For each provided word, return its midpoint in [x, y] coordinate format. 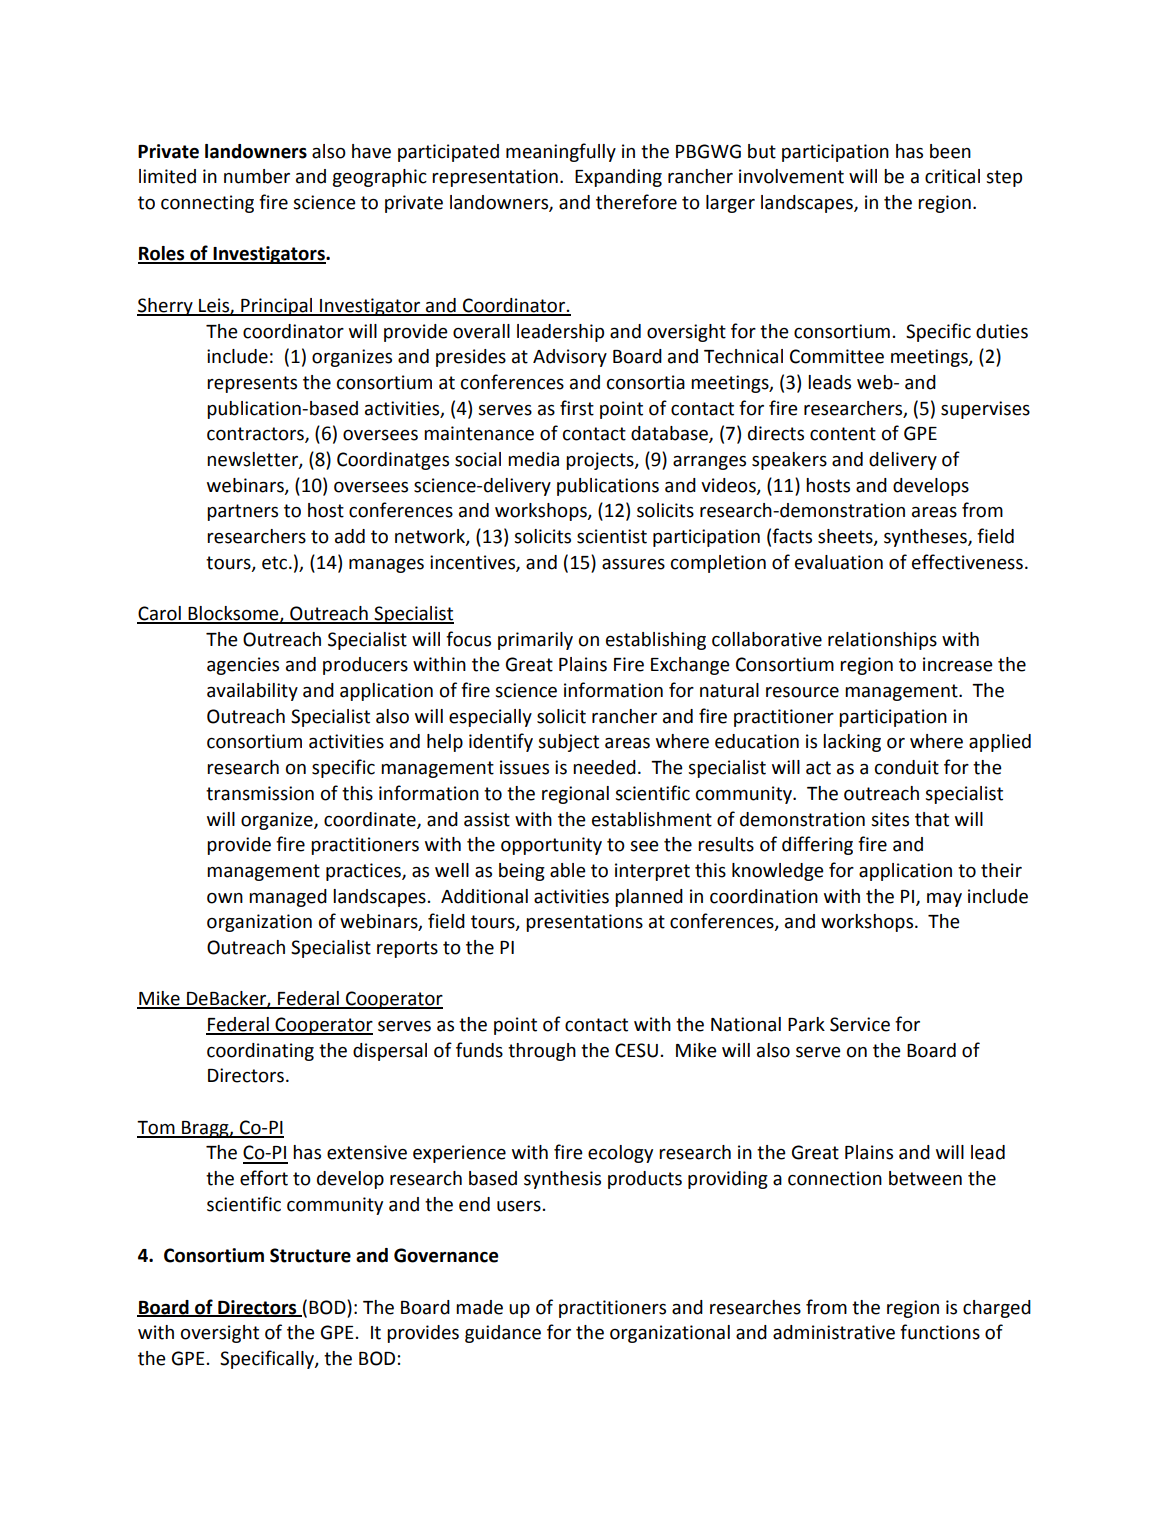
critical [952, 176]
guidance [503, 1334]
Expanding [618, 178]
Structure [310, 1255]
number [257, 176]
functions [940, 1332]
